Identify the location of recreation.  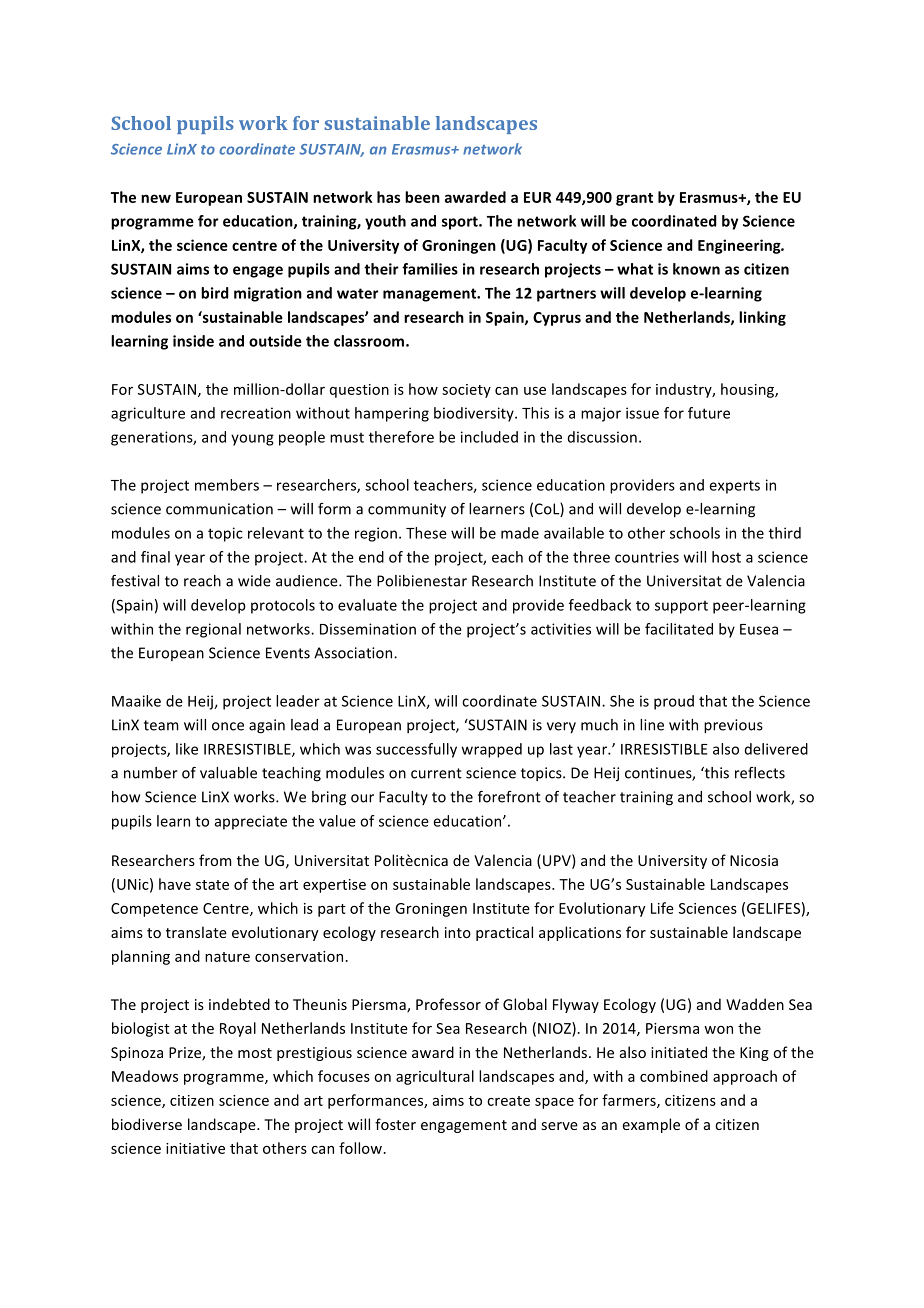
(256, 413).
